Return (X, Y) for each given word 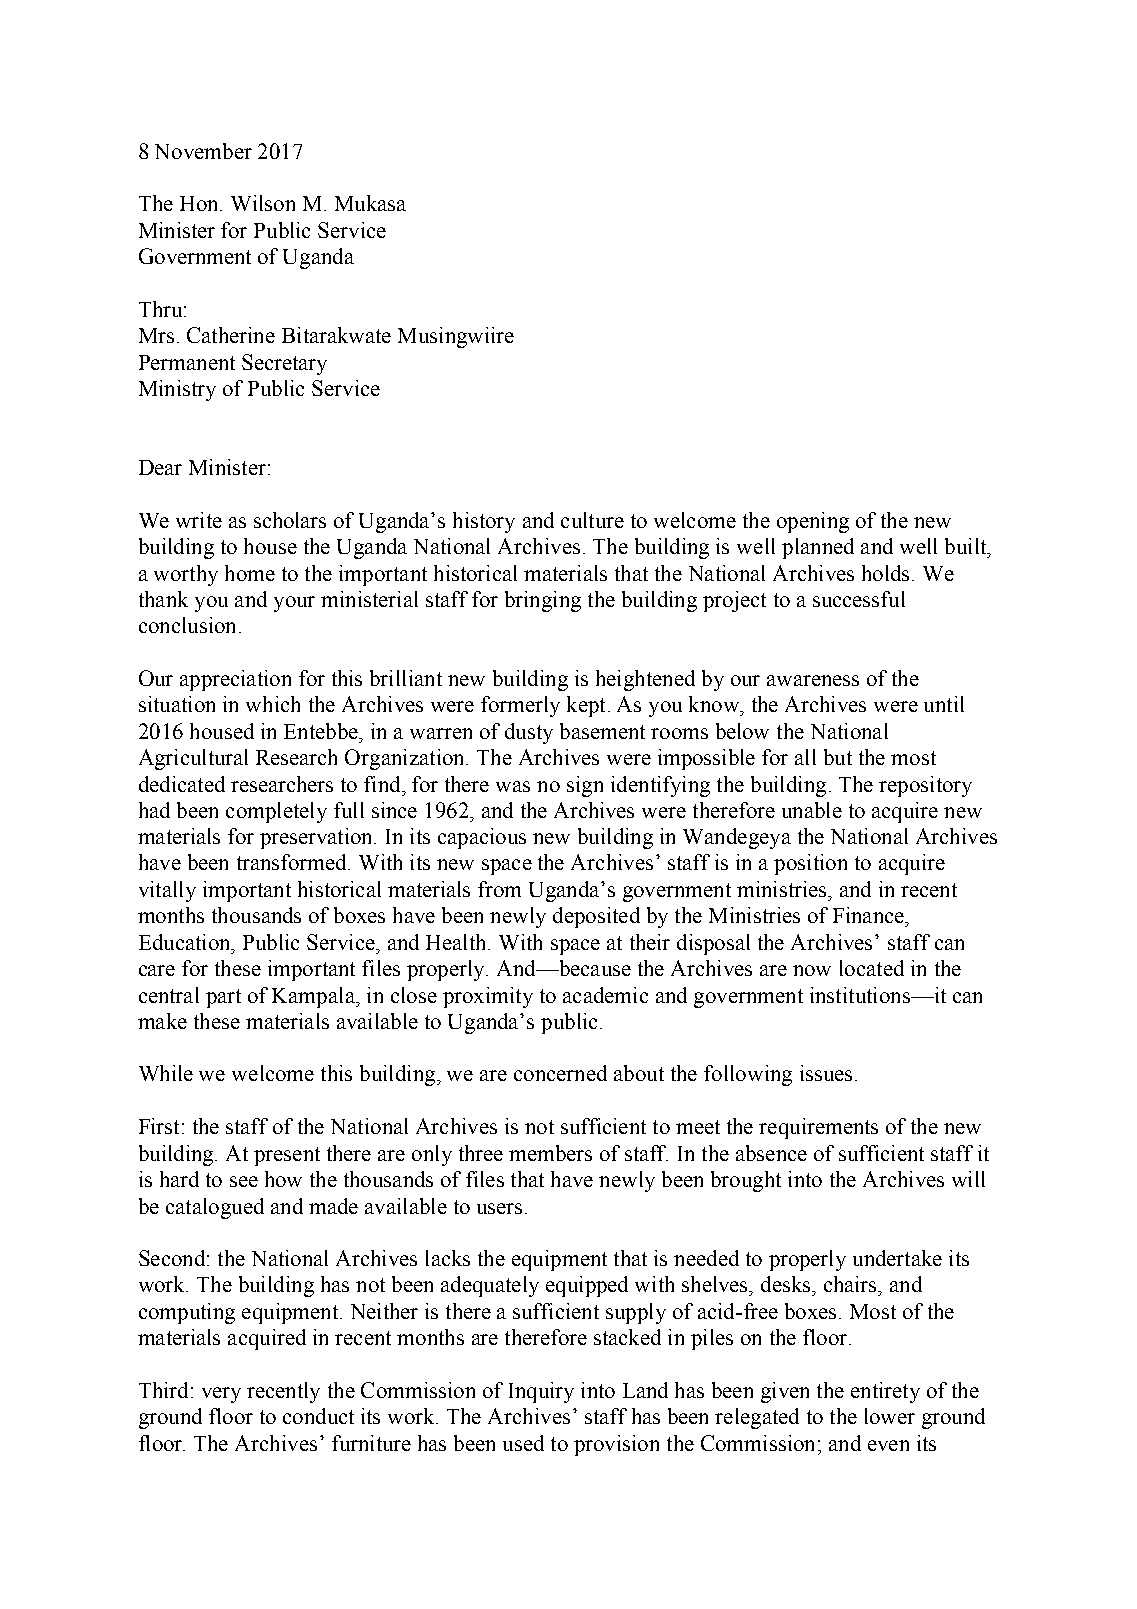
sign (585, 786)
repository (925, 786)
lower (890, 1416)
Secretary (284, 364)
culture (592, 520)
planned (818, 548)
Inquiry (541, 1392)
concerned (560, 1073)
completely (276, 812)
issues (826, 1073)
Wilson (263, 203)
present (287, 1156)
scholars (290, 520)
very (221, 1395)
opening (813, 522)
